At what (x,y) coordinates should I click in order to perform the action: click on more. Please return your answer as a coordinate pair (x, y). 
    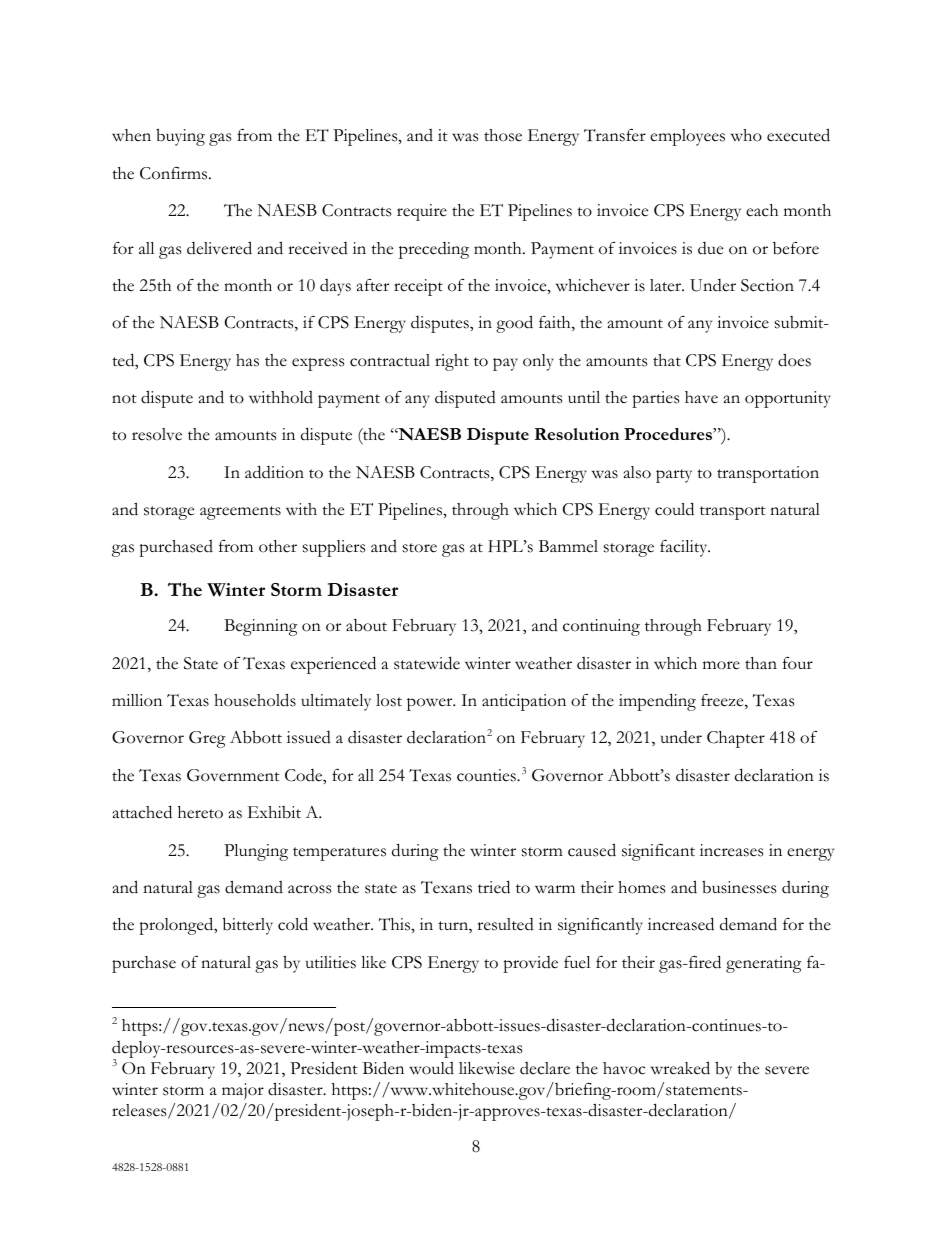
    Looking at the image, I should click on (721, 665).
